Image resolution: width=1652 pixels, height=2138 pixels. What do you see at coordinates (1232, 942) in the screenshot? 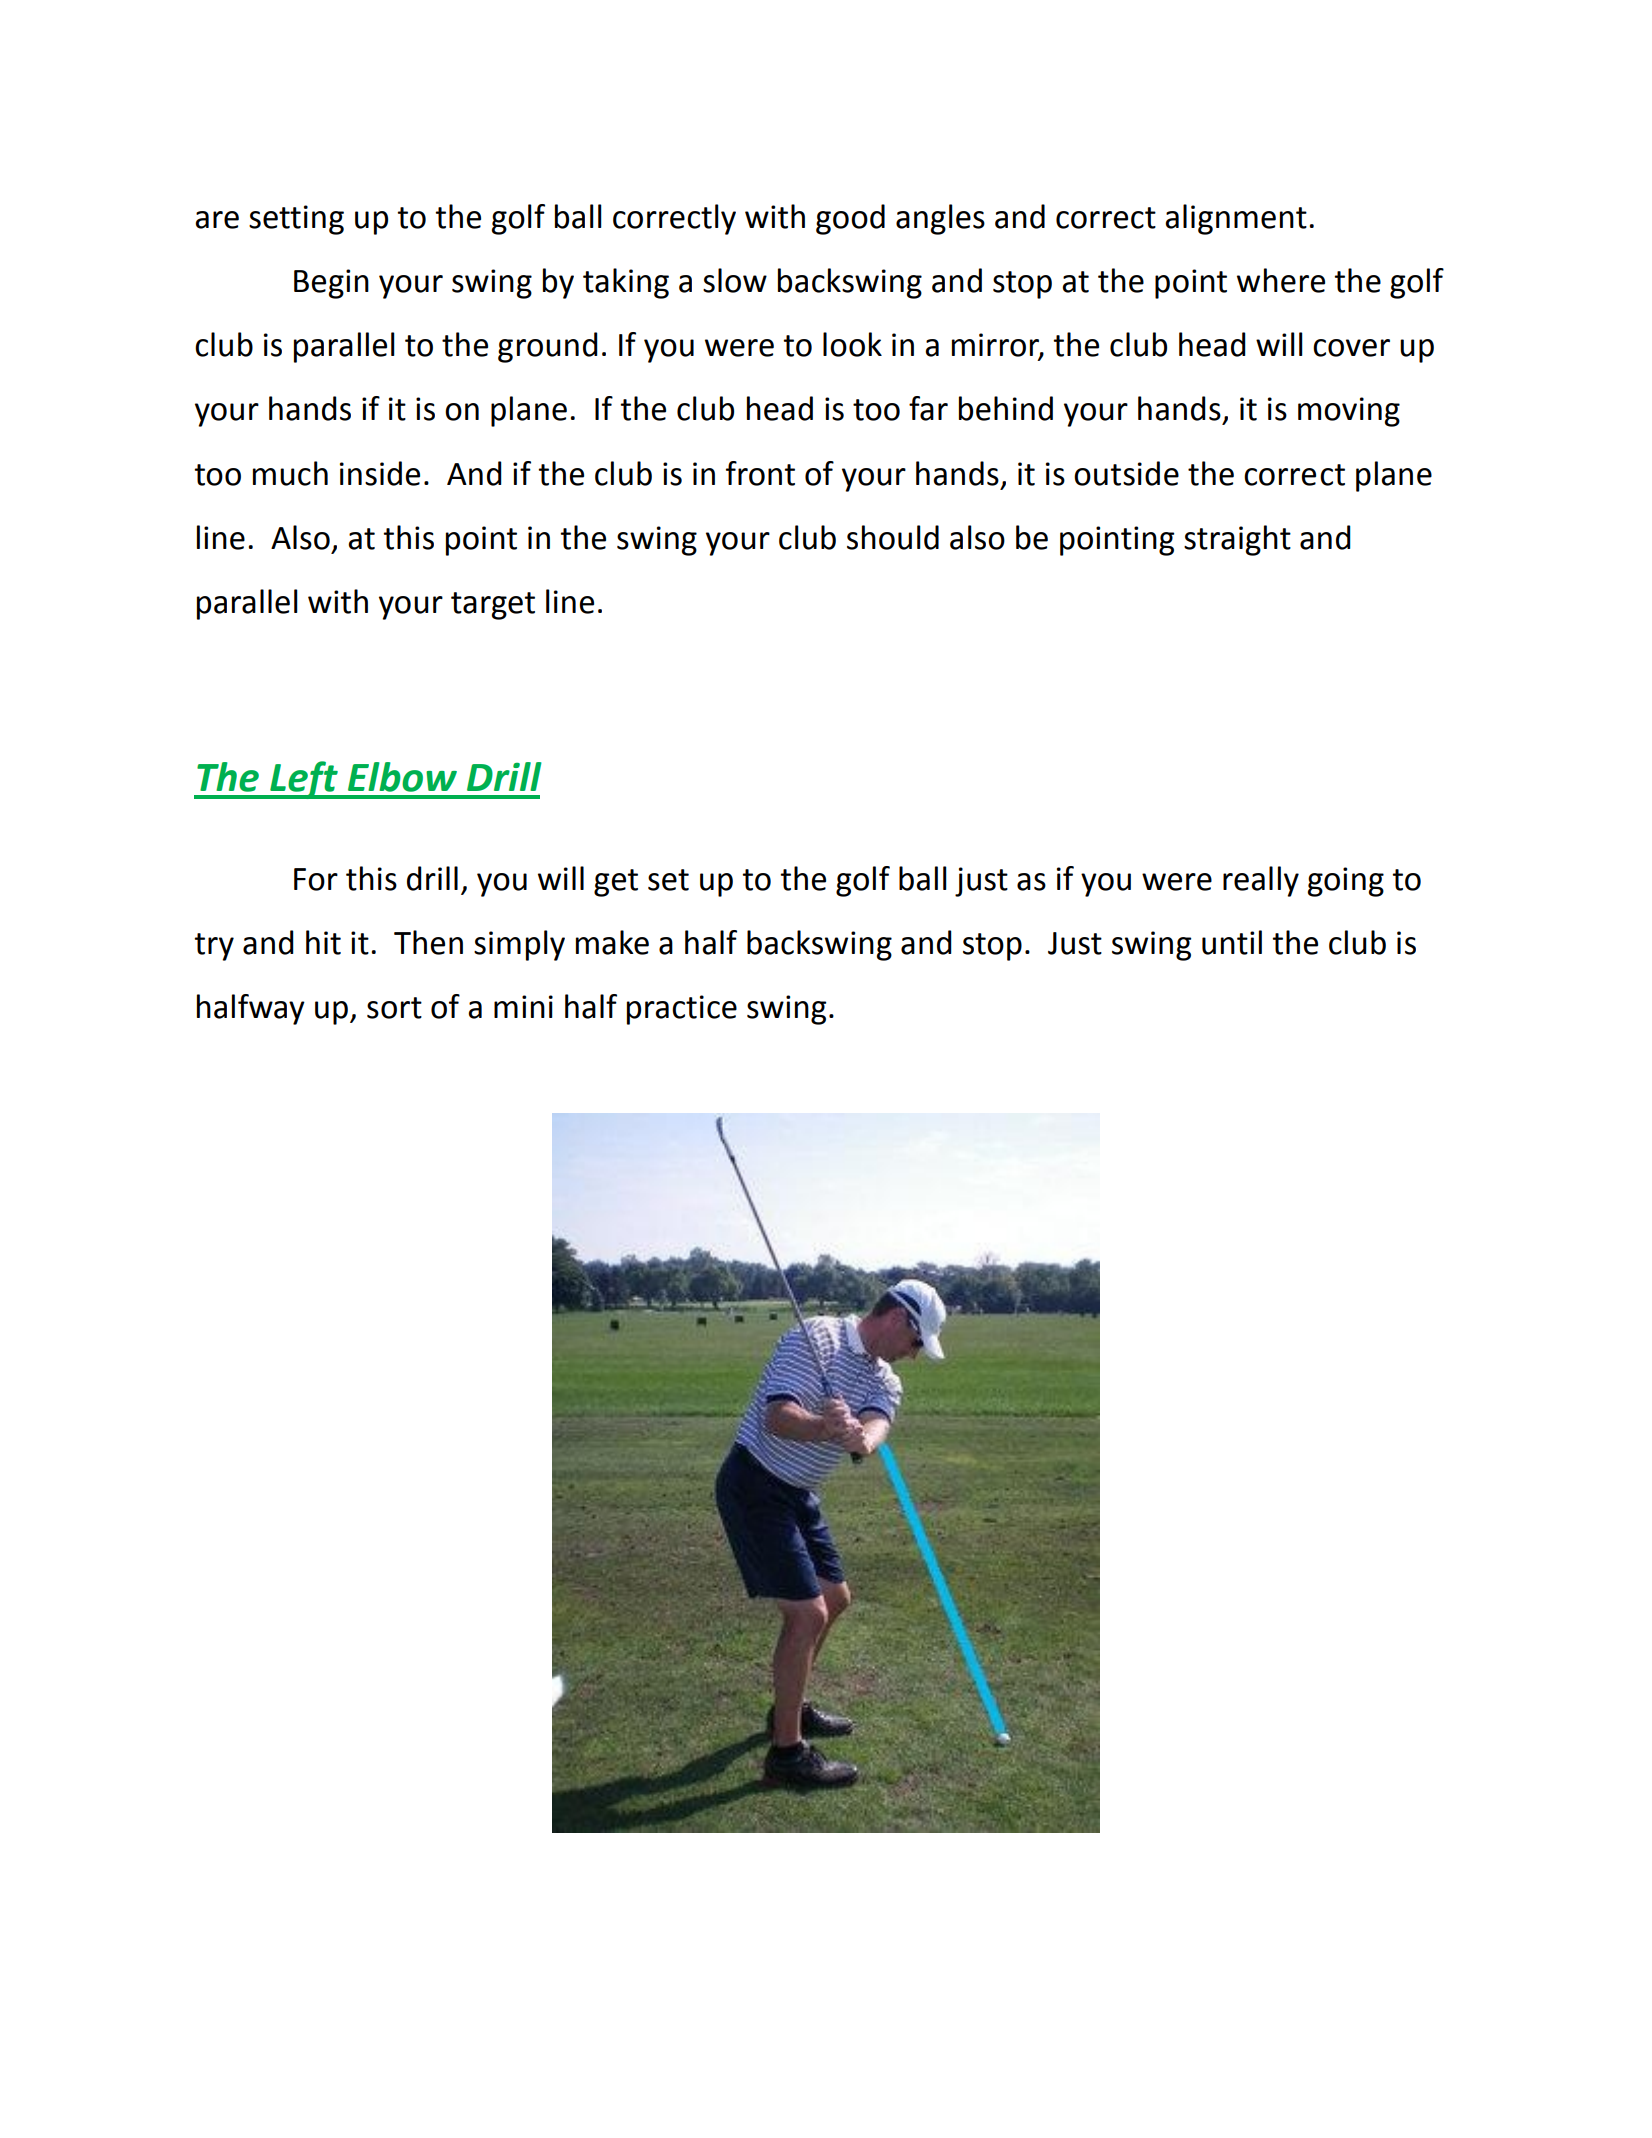
I see `until` at bounding box center [1232, 942].
